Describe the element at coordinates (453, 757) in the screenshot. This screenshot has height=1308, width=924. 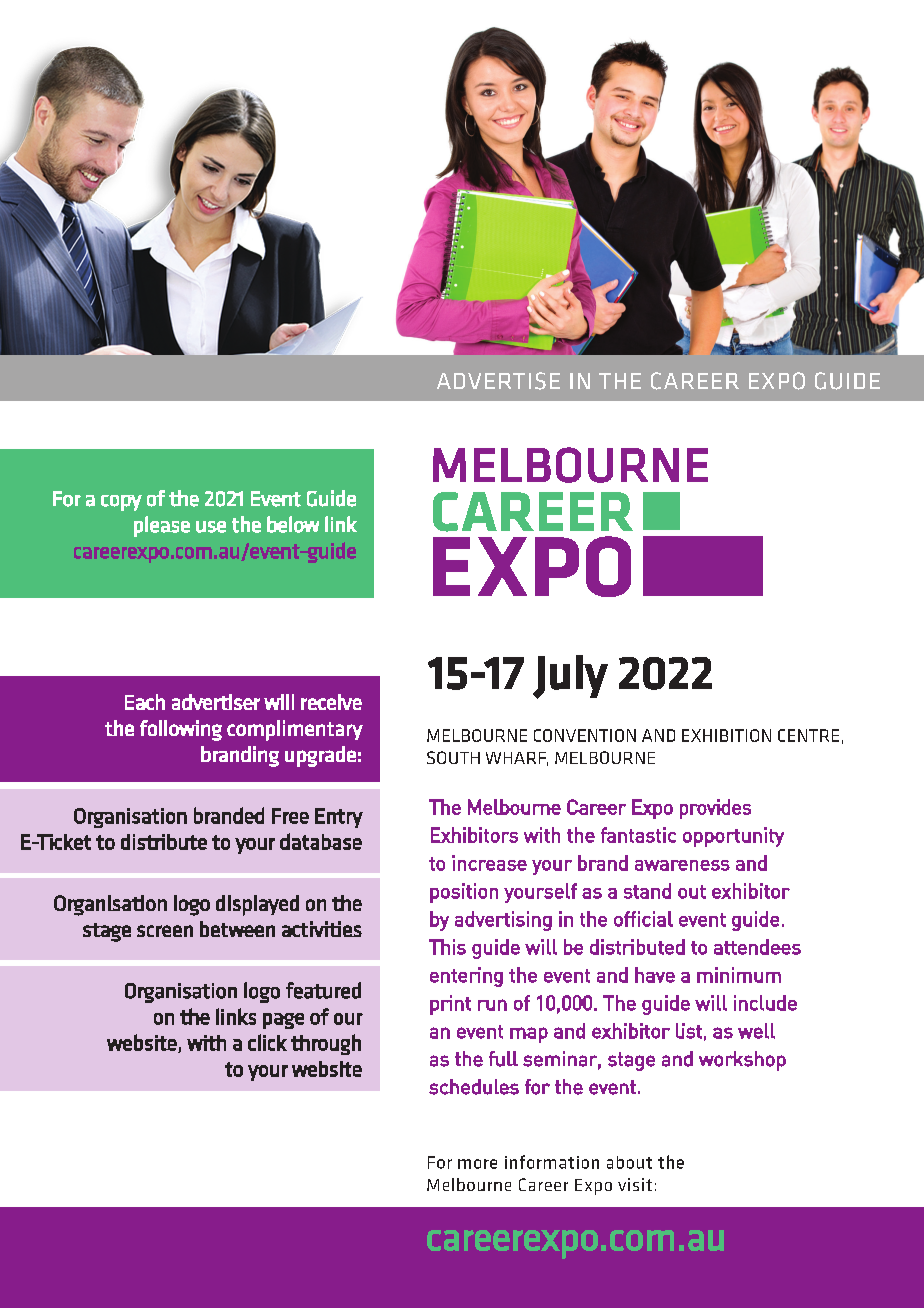
I see `SOUTH` at that location.
